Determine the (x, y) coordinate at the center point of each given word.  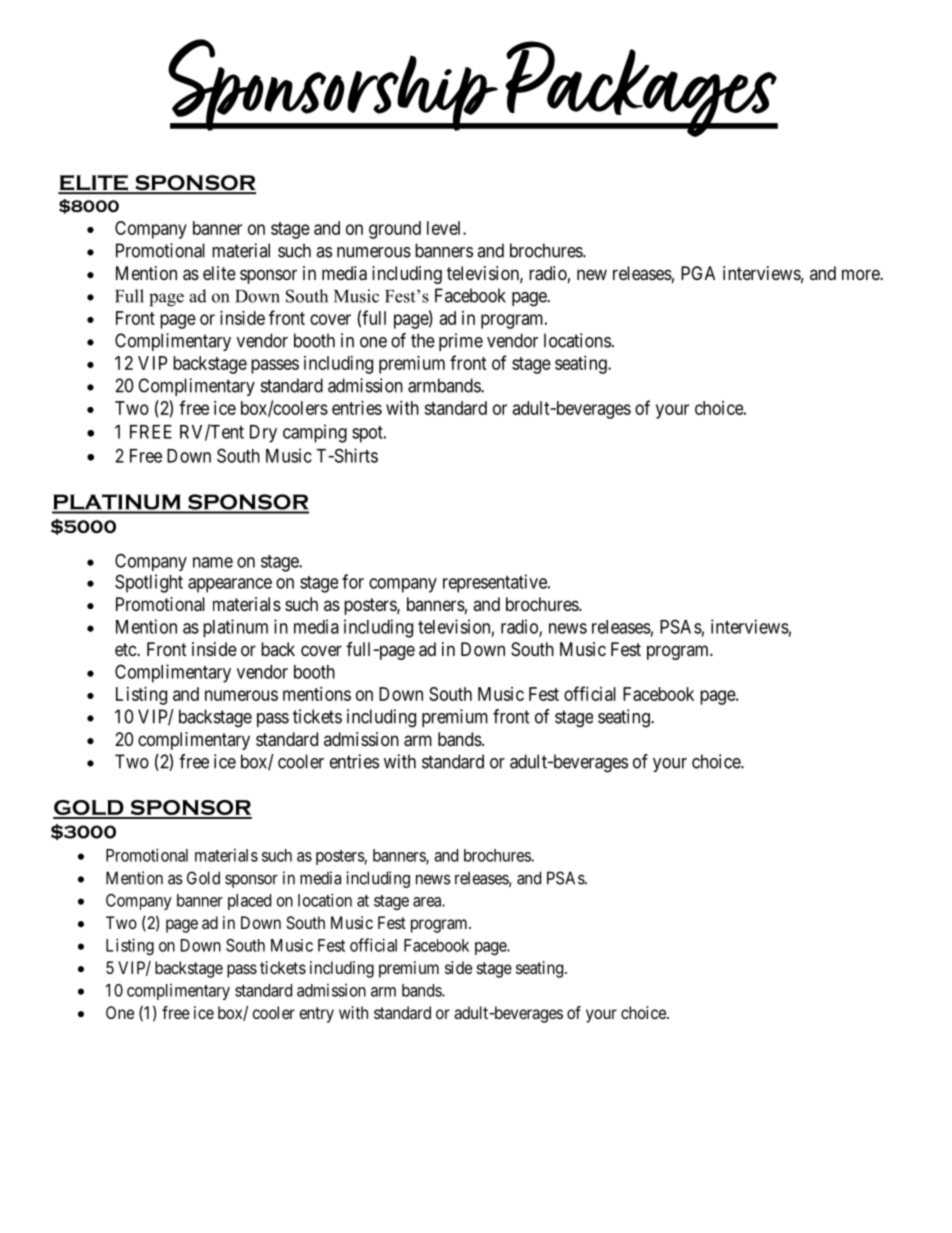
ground (395, 230)
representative (496, 583)
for (353, 581)
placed (249, 902)
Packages (640, 89)
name (213, 562)
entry (317, 1015)
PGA (698, 273)
